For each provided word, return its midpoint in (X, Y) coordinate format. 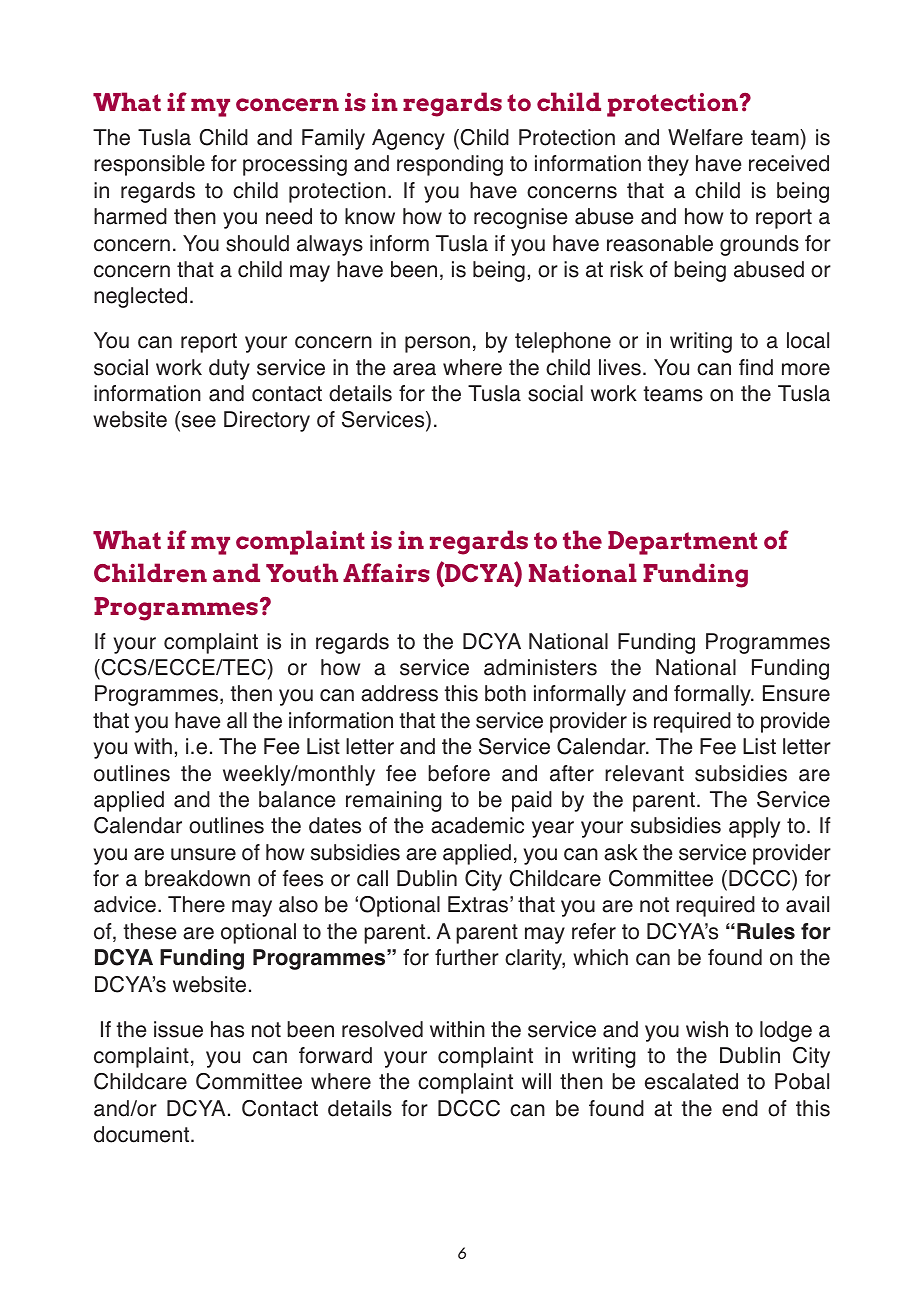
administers (540, 667)
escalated (691, 1081)
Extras (478, 904)
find (756, 367)
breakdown (197, 878)
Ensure (796, 693)
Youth (302, 572)
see (197, 423)
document (143, 1134)
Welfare (705, 137)
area (414, 369)
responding (450, 165)
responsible (149, 165)
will (536, 1081)
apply (754, 827)
